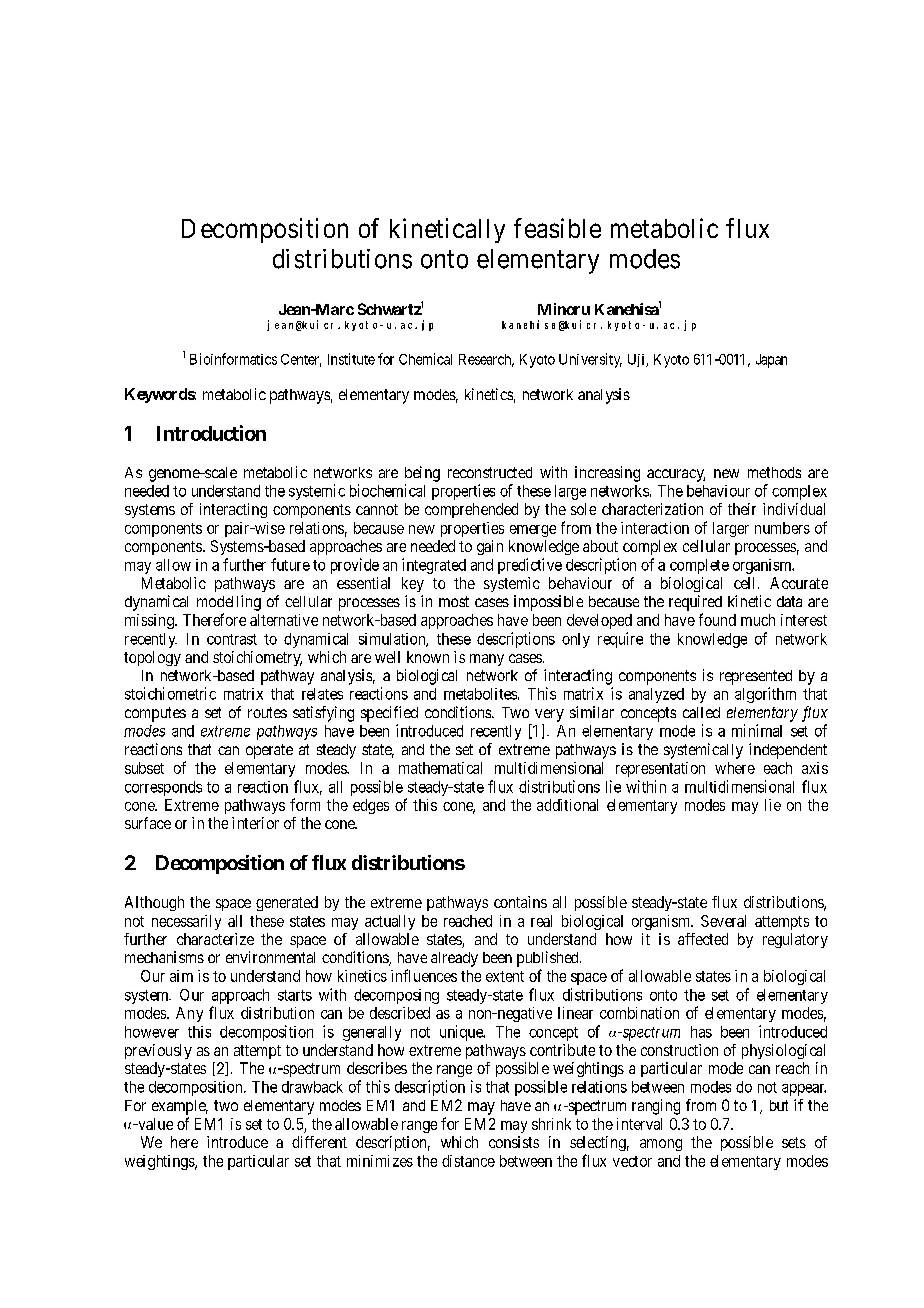  Describe the element at coordinates (180, 1107) in the screenshot. I see `example` at that location.
